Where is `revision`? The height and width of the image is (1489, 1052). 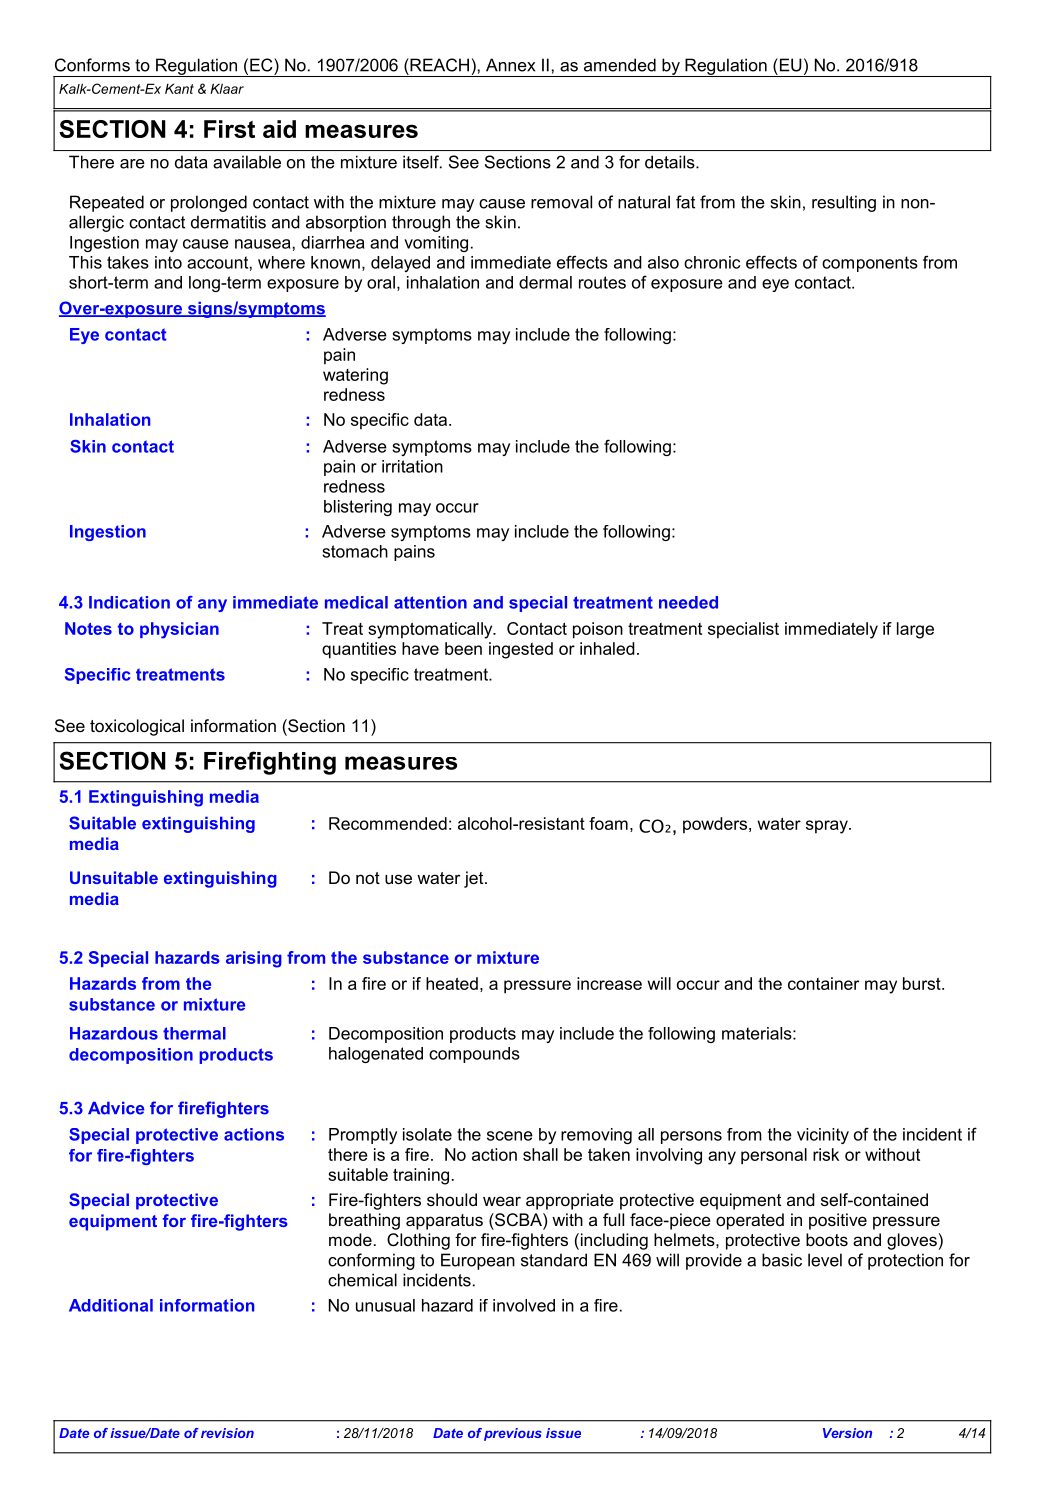
revision is located at coordinates (227, 1433).
